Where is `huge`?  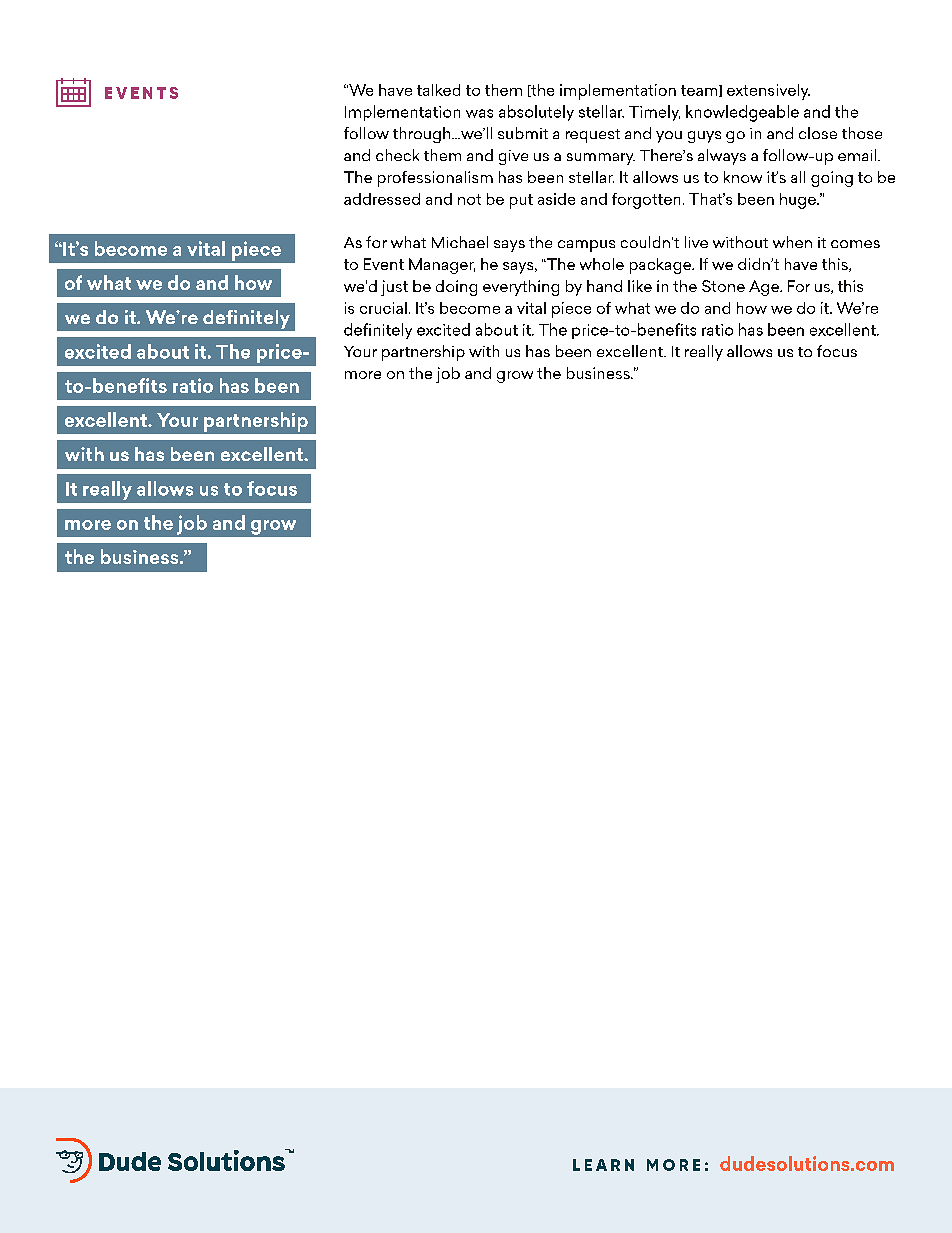 huge is located at coordinates (799, 201).
